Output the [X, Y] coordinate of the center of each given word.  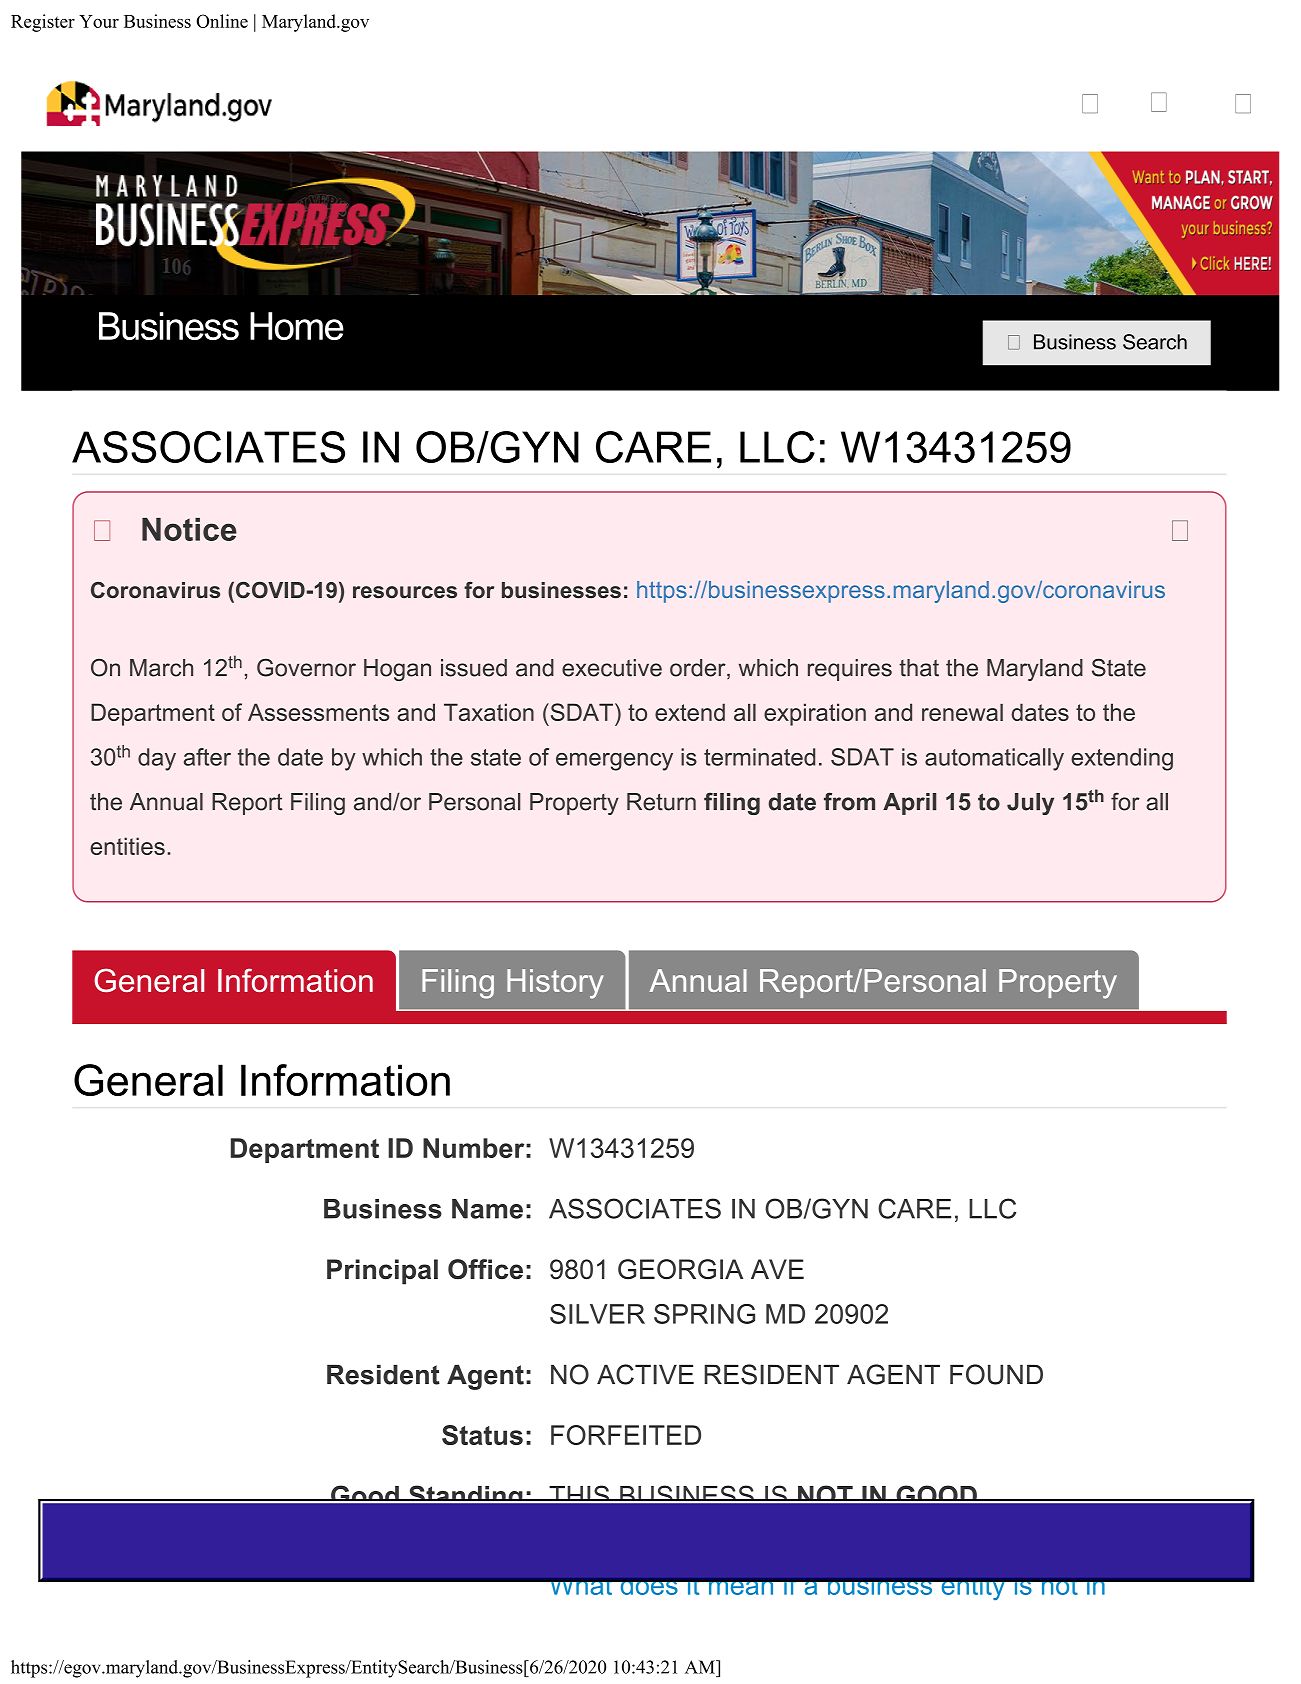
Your [99, 21]
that [919, 668]
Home [297, 326]
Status [482, 1435]
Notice [189, 529]
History [555, 984]
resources [405, 592]
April [909, 804]
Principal [382, 1272]
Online [222, 21]
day [157, 759]
